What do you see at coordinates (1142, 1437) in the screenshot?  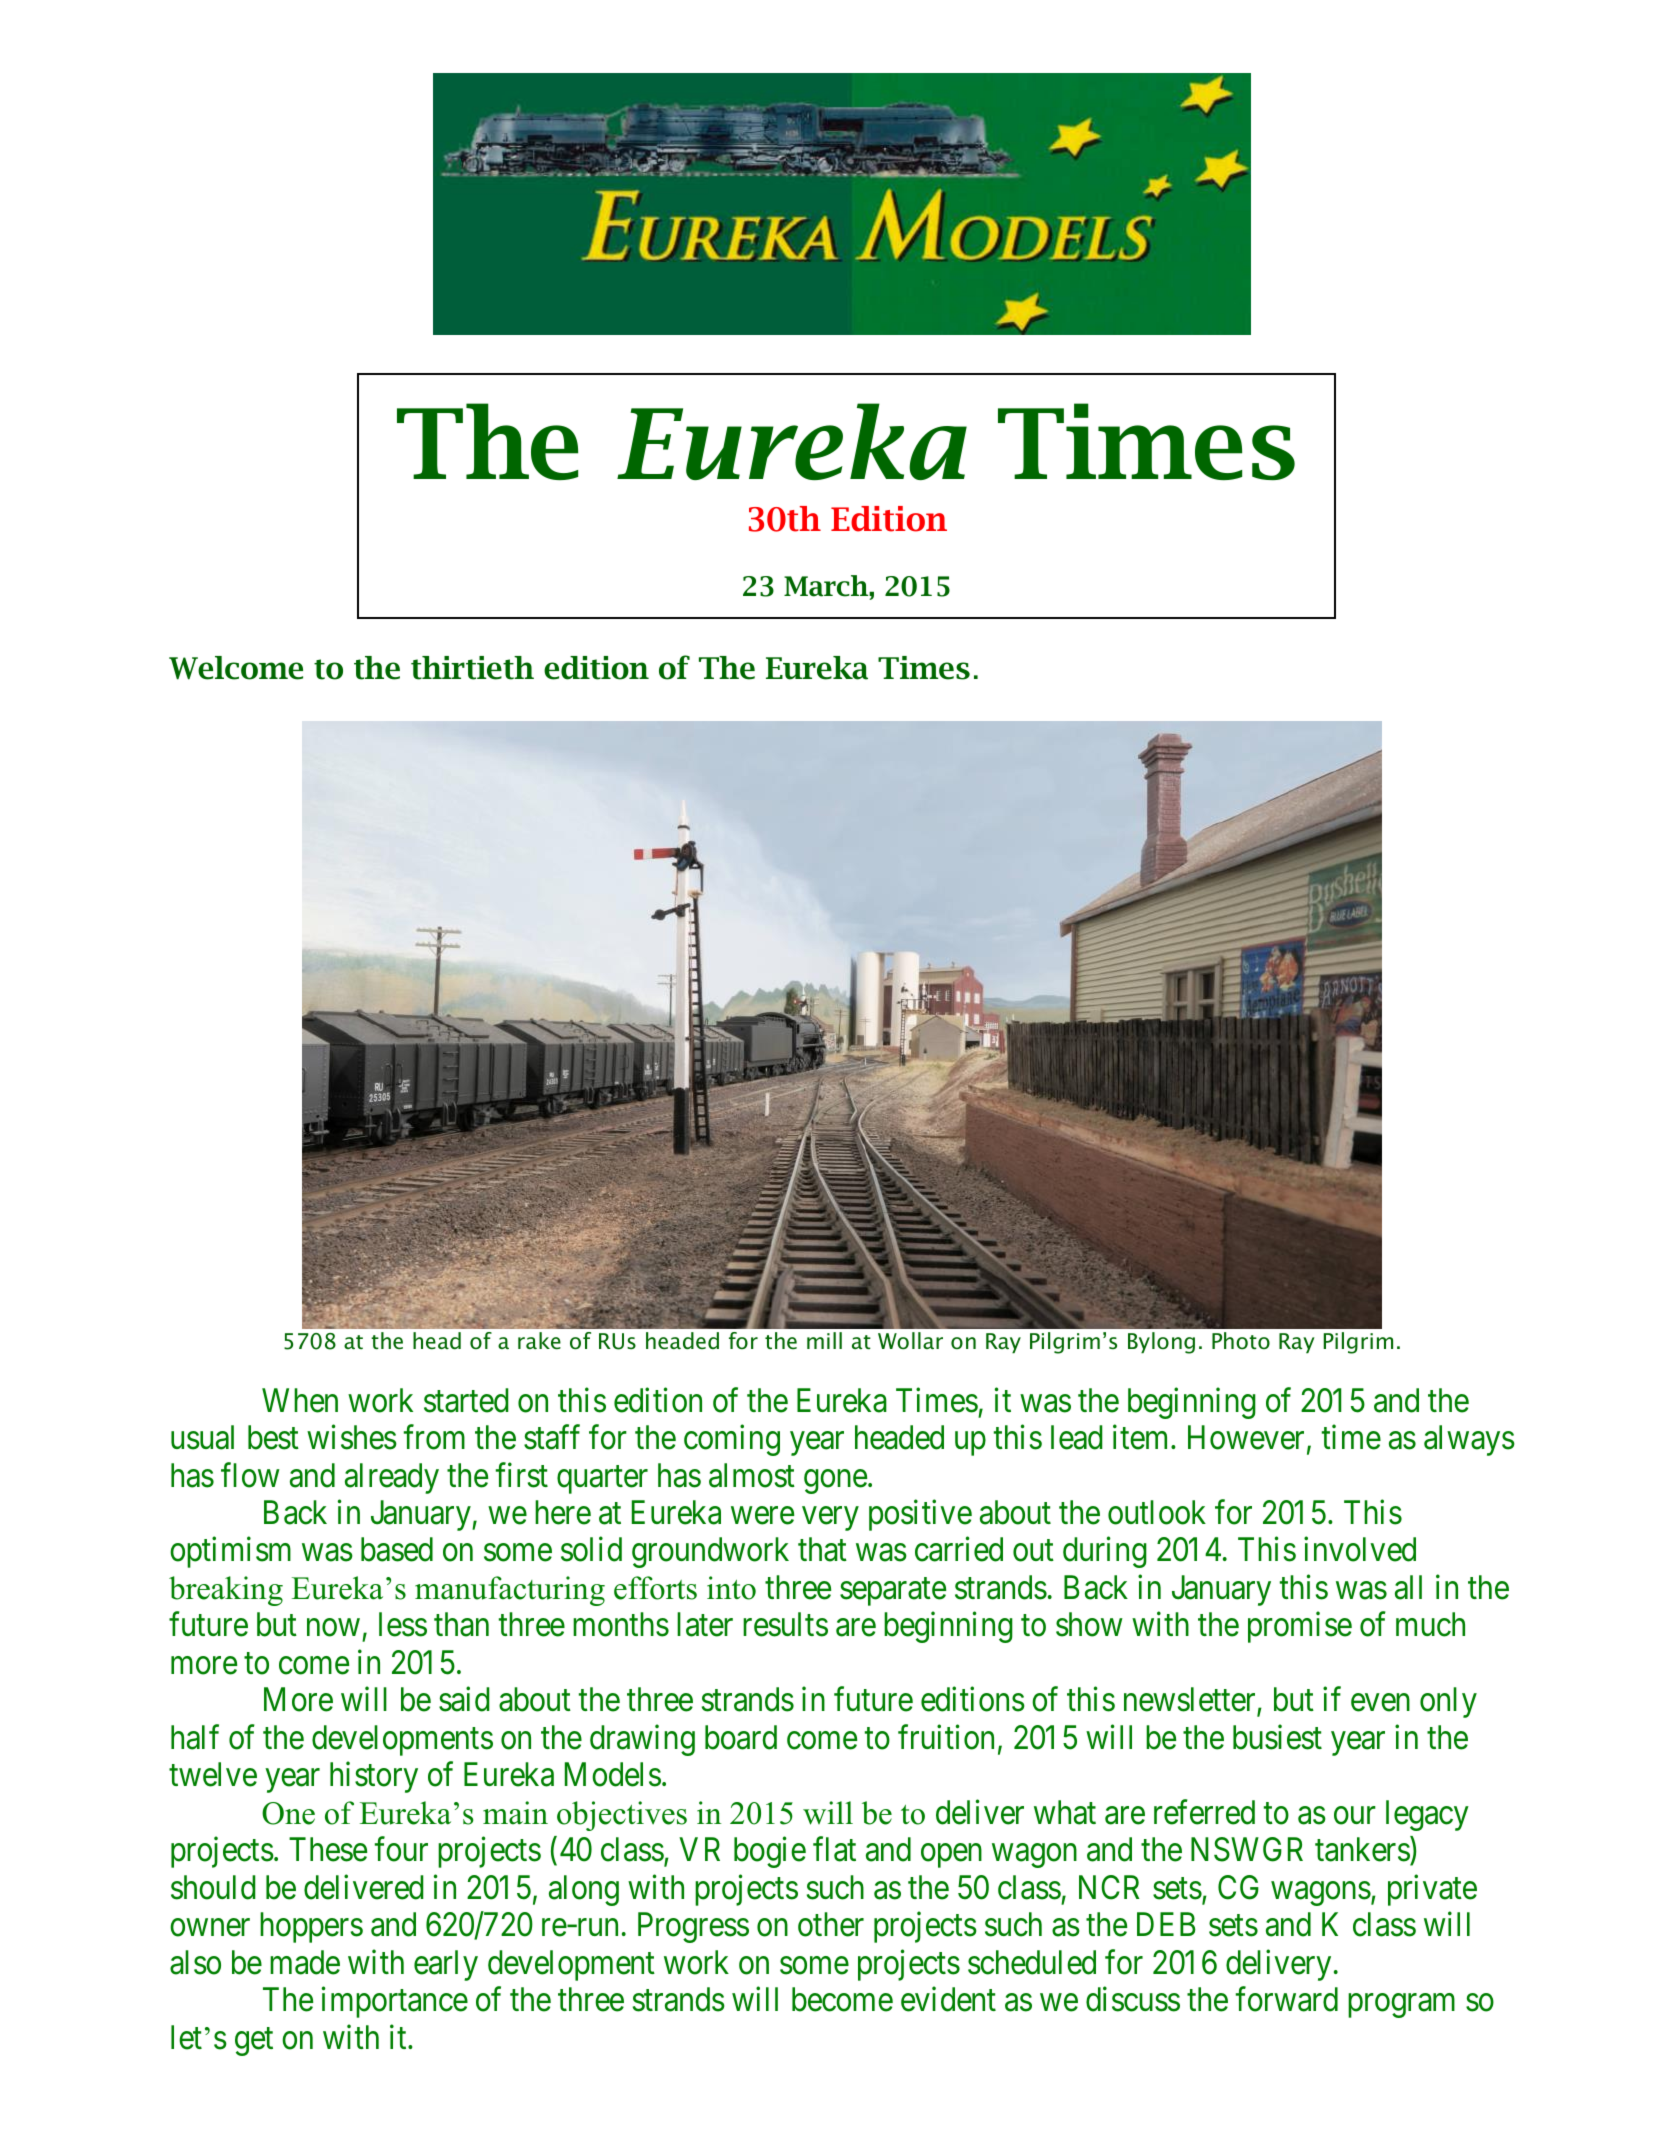 I see `item` at bounding box center [1142, 1437].
